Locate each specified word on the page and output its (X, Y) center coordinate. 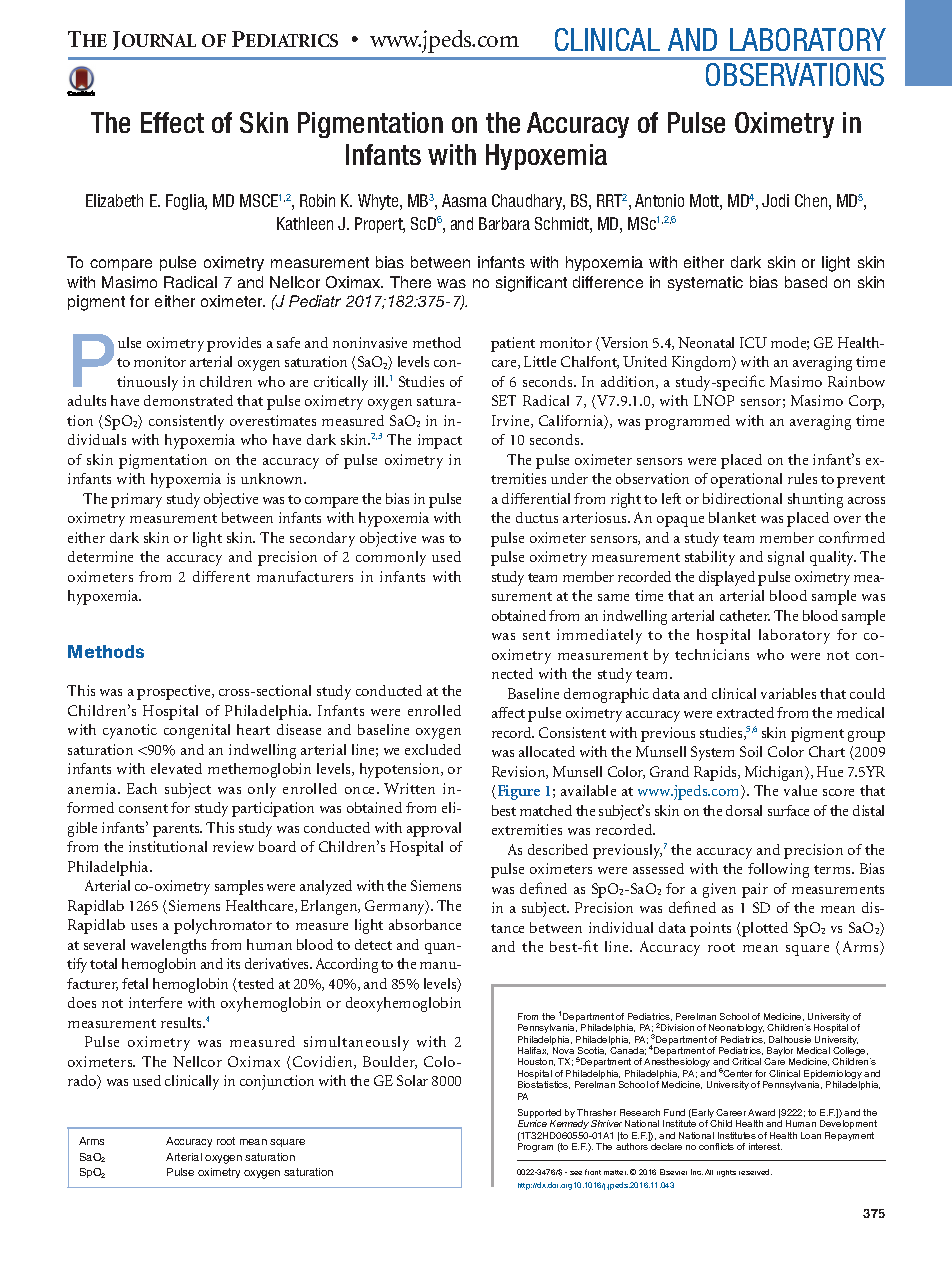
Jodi (775, 200)
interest (765, 1146)
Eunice (532, 1123)
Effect (172, 122)
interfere (155, 1002)
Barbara (504, 223)
